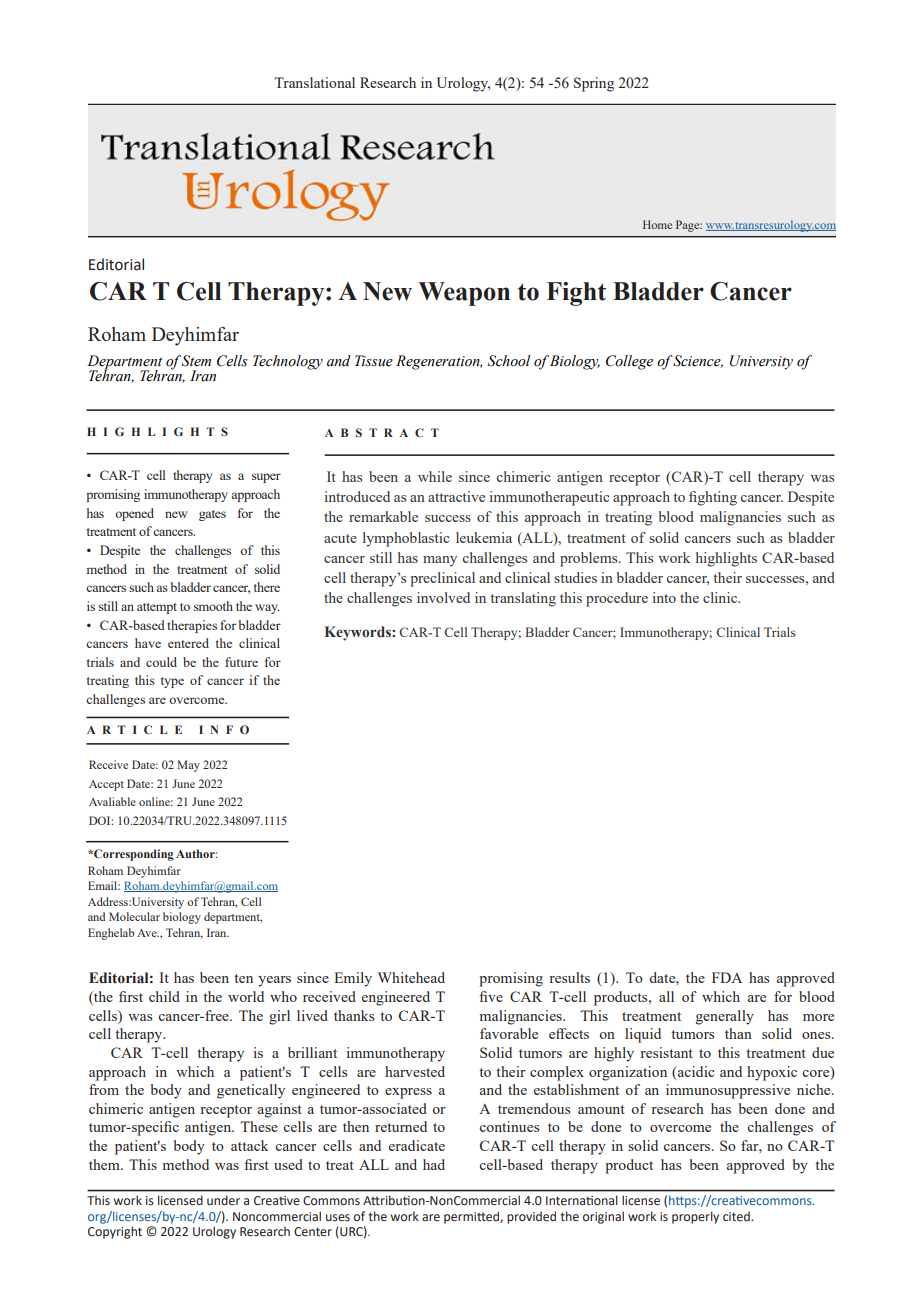  I want to click on Corresponding, so click(133, 855).
